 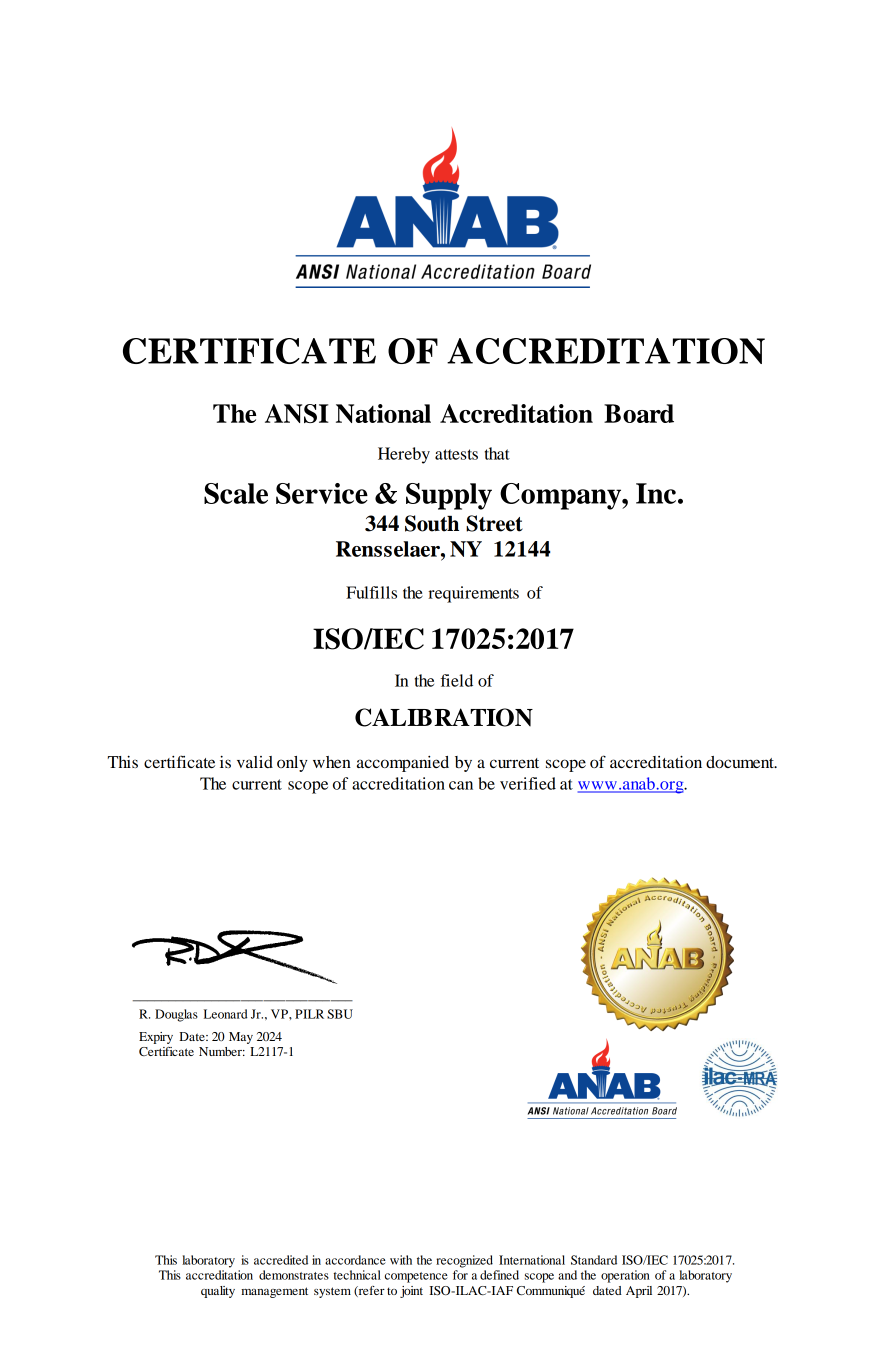 I want to click on valid, so click(x=255, y=762).
